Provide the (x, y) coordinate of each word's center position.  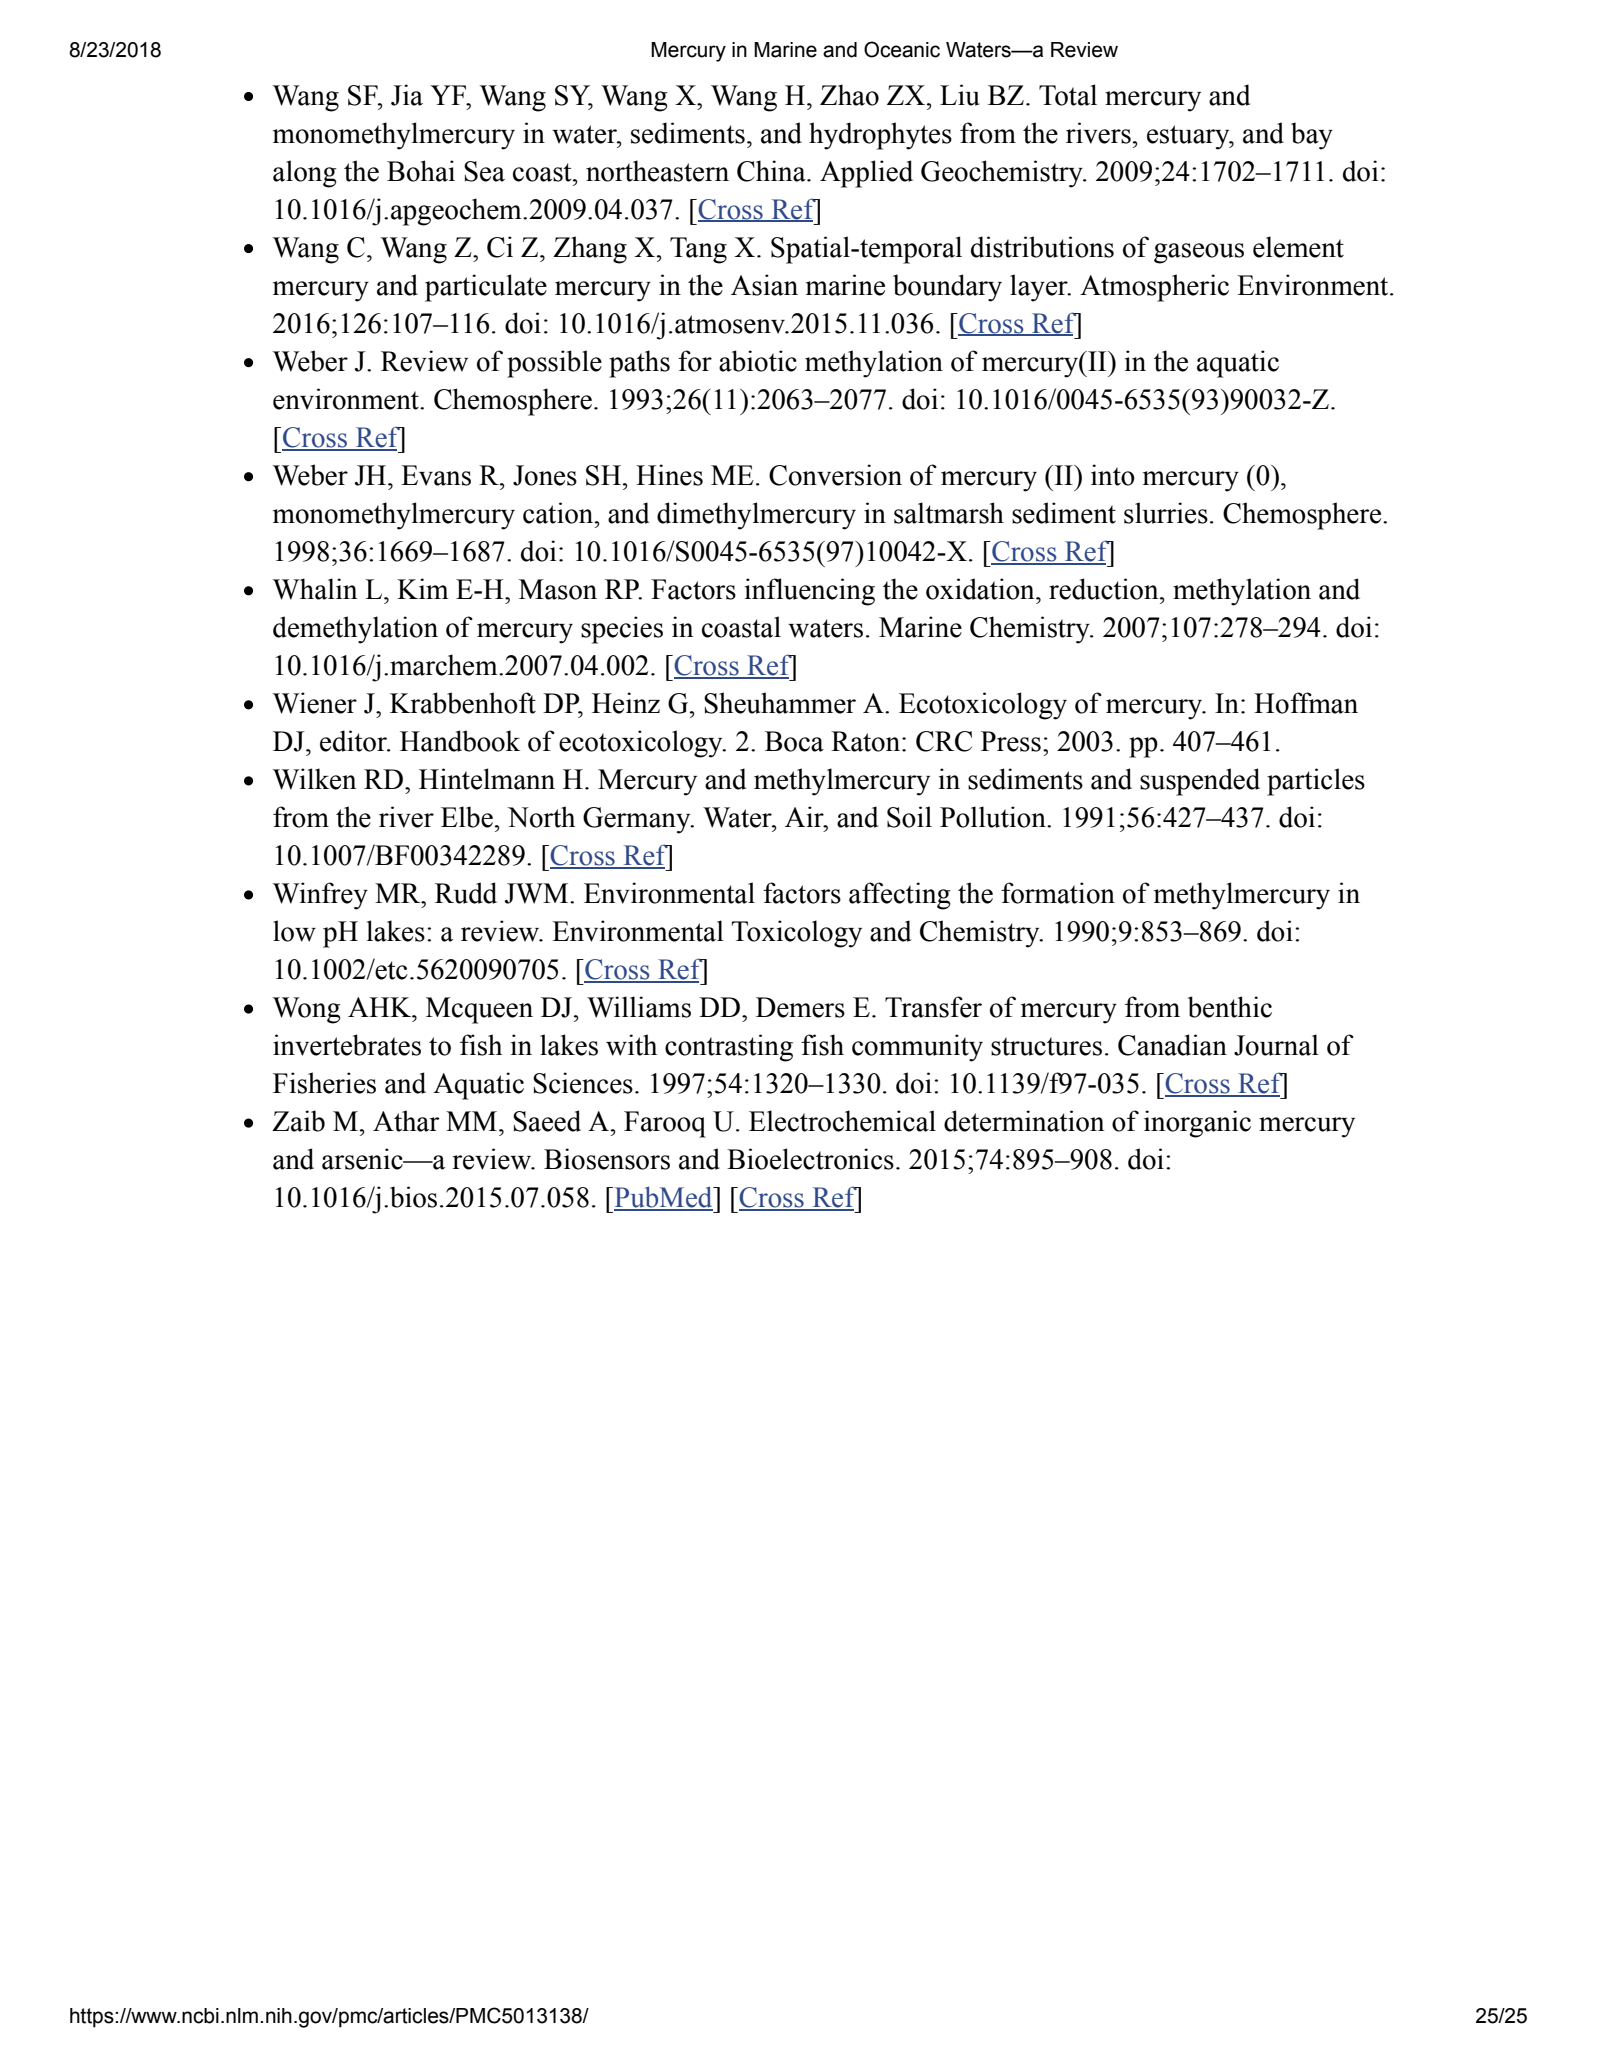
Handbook (460, 741)
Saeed (547, 1121)
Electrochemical (842, 1121)
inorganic (1197, 1124)
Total (1068, 95)
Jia (407, 95)
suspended (1200, 782)
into (1113, 475)
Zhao (849, 95)
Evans (436, 475)
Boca (794, 741)
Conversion (835, 475)
